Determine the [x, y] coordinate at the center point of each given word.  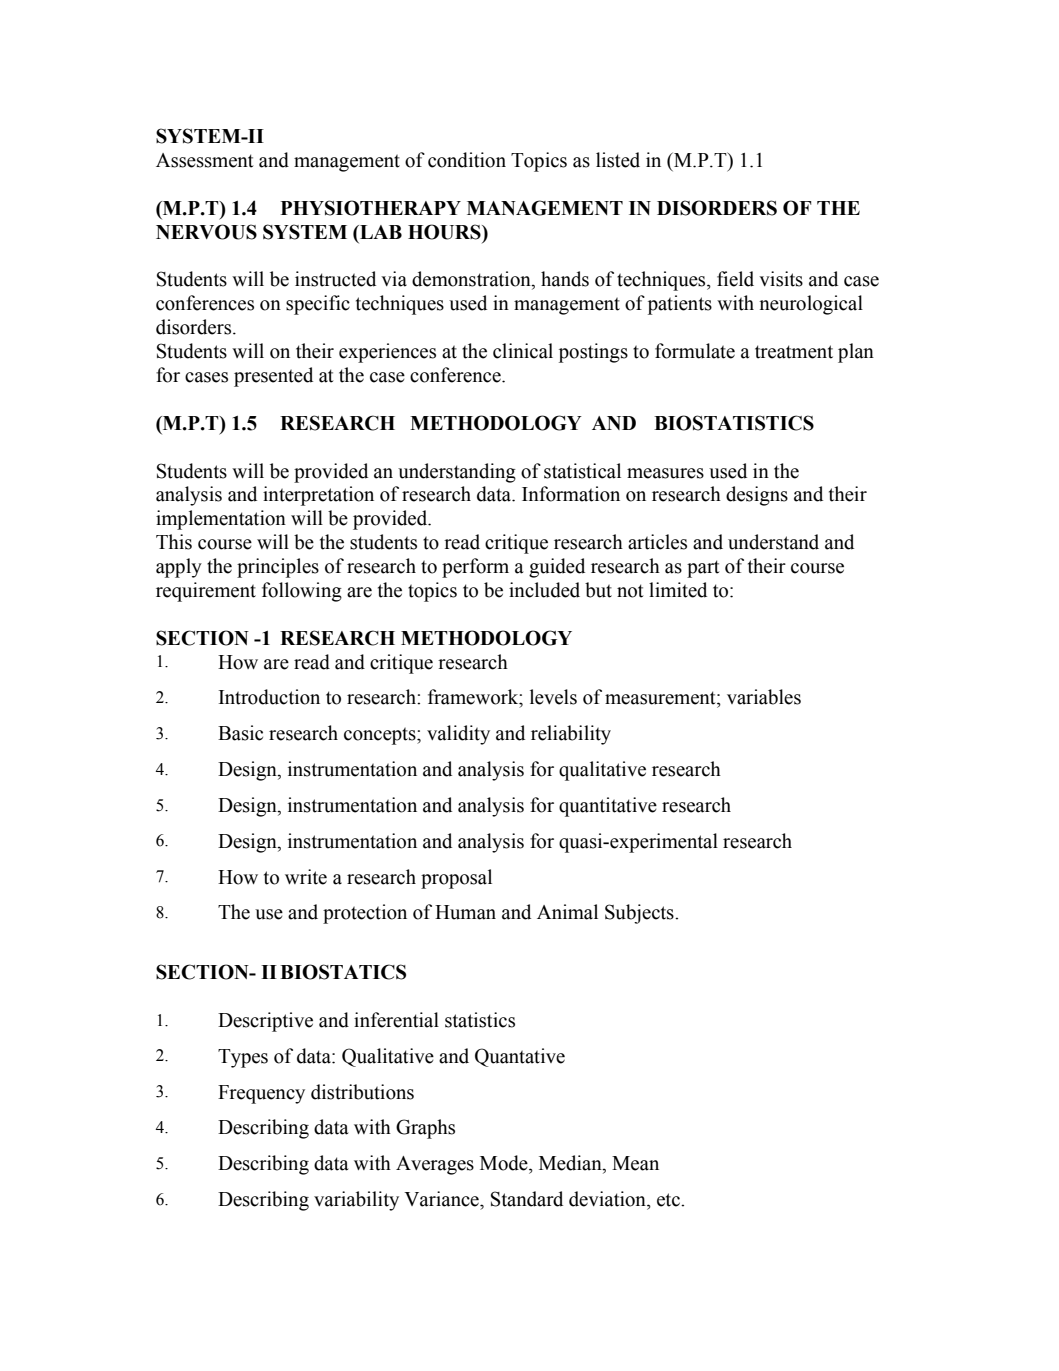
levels [553, 697]
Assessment [204, 160]
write [306, 877]
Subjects [640, 914]
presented [273, 377]
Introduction [269, 697]
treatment [794, 352]
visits [781, 279]
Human [465, 912]
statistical [582, 471]
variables [764, 697]
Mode [505, 1163]
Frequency [261, 1094]
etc [669, 1200]
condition [467, 160]
